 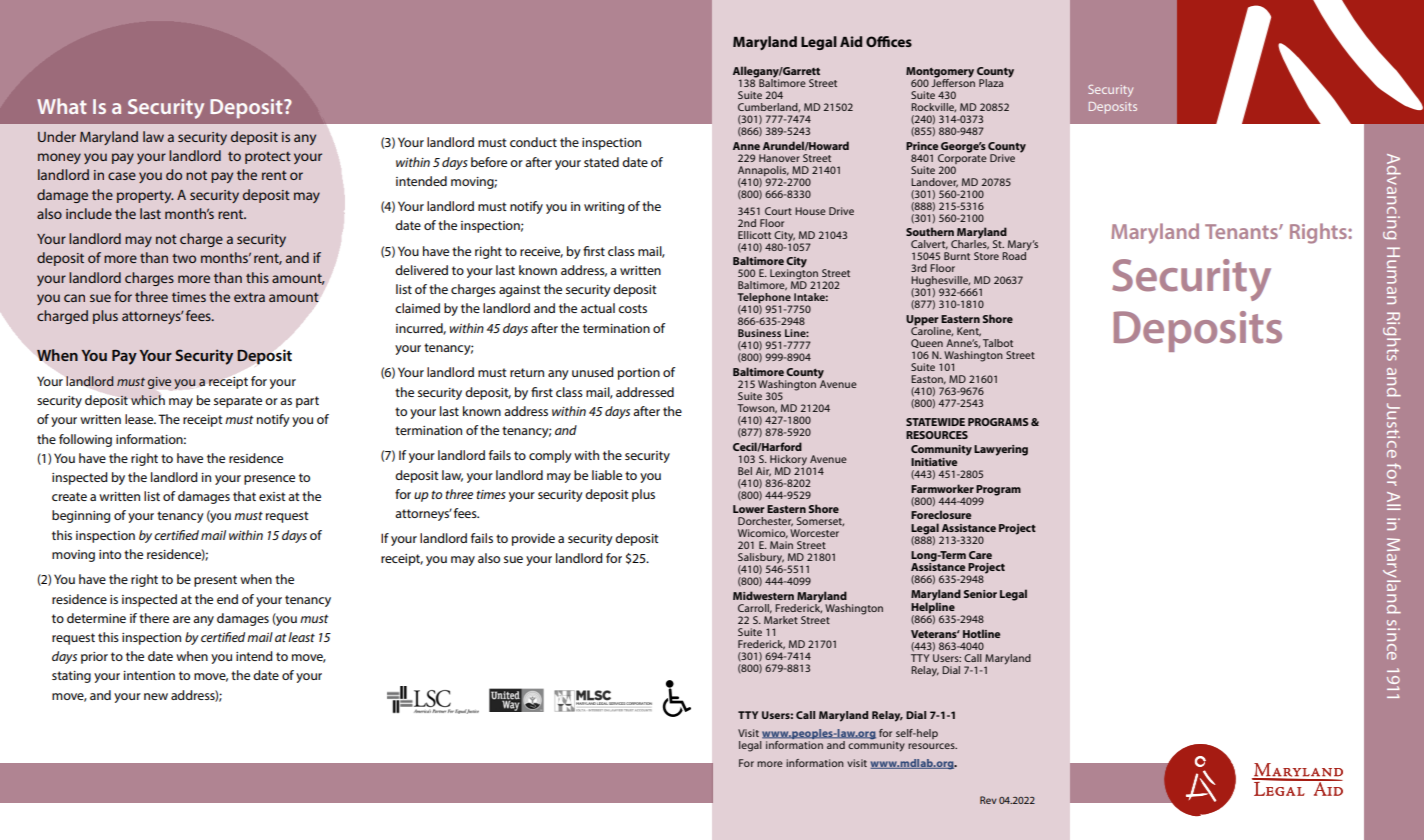 I want to click on Senior, so click(x=980, y=594).
